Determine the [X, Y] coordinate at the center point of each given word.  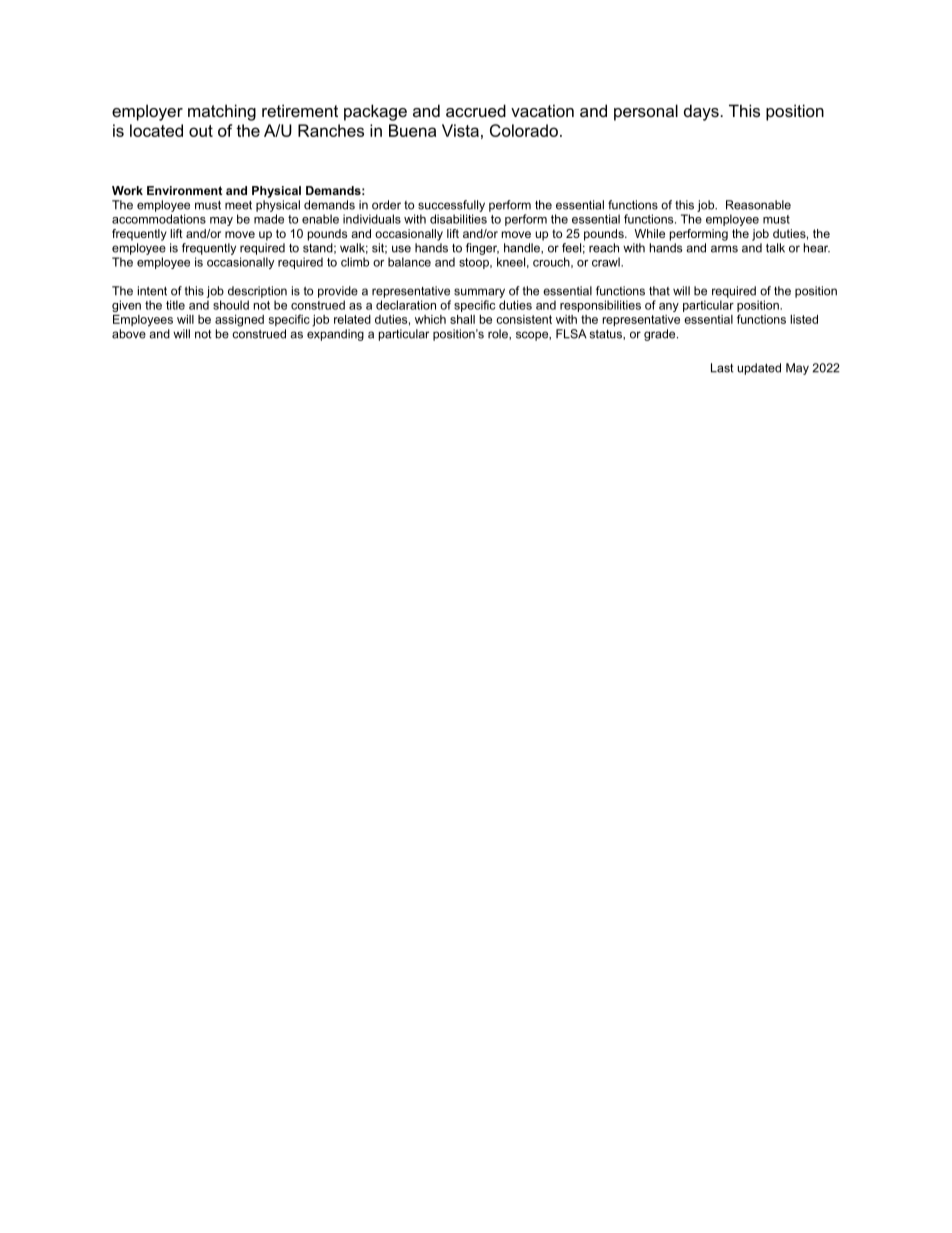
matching [222, 112]
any [669, 307]
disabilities [458, 219]
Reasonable [758, 205]
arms [724, 249]
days [702, 112]
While [649, 233]
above [129, 334]
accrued [476, 110]
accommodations [159, 219]
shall [462, 319]
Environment [184, 190]
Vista [460, 130]
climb [355, 262]
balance [409, 262]
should [231, 305]
